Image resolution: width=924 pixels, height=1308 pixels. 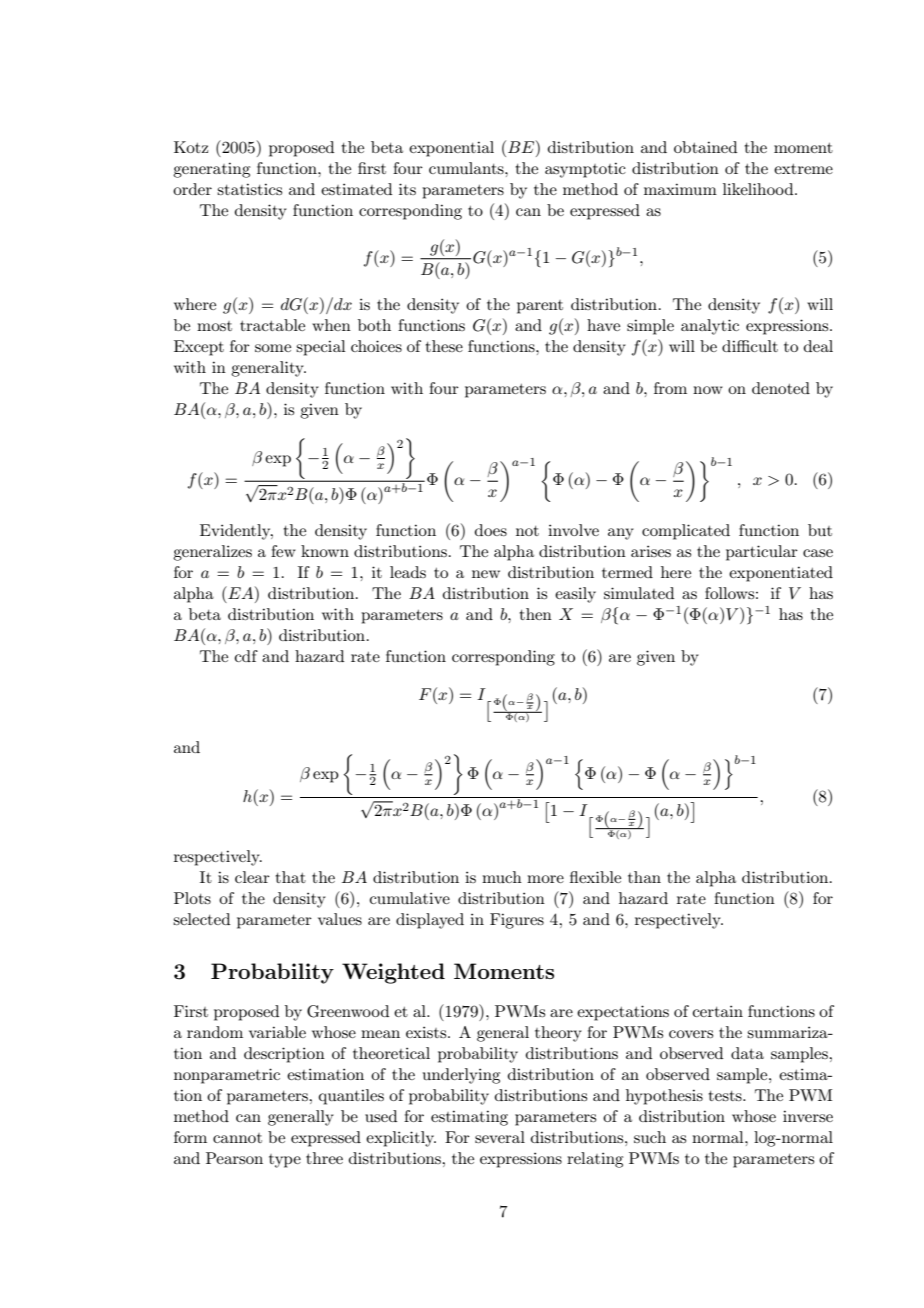 I want to click on statistics, so click(x=249, y=189).
